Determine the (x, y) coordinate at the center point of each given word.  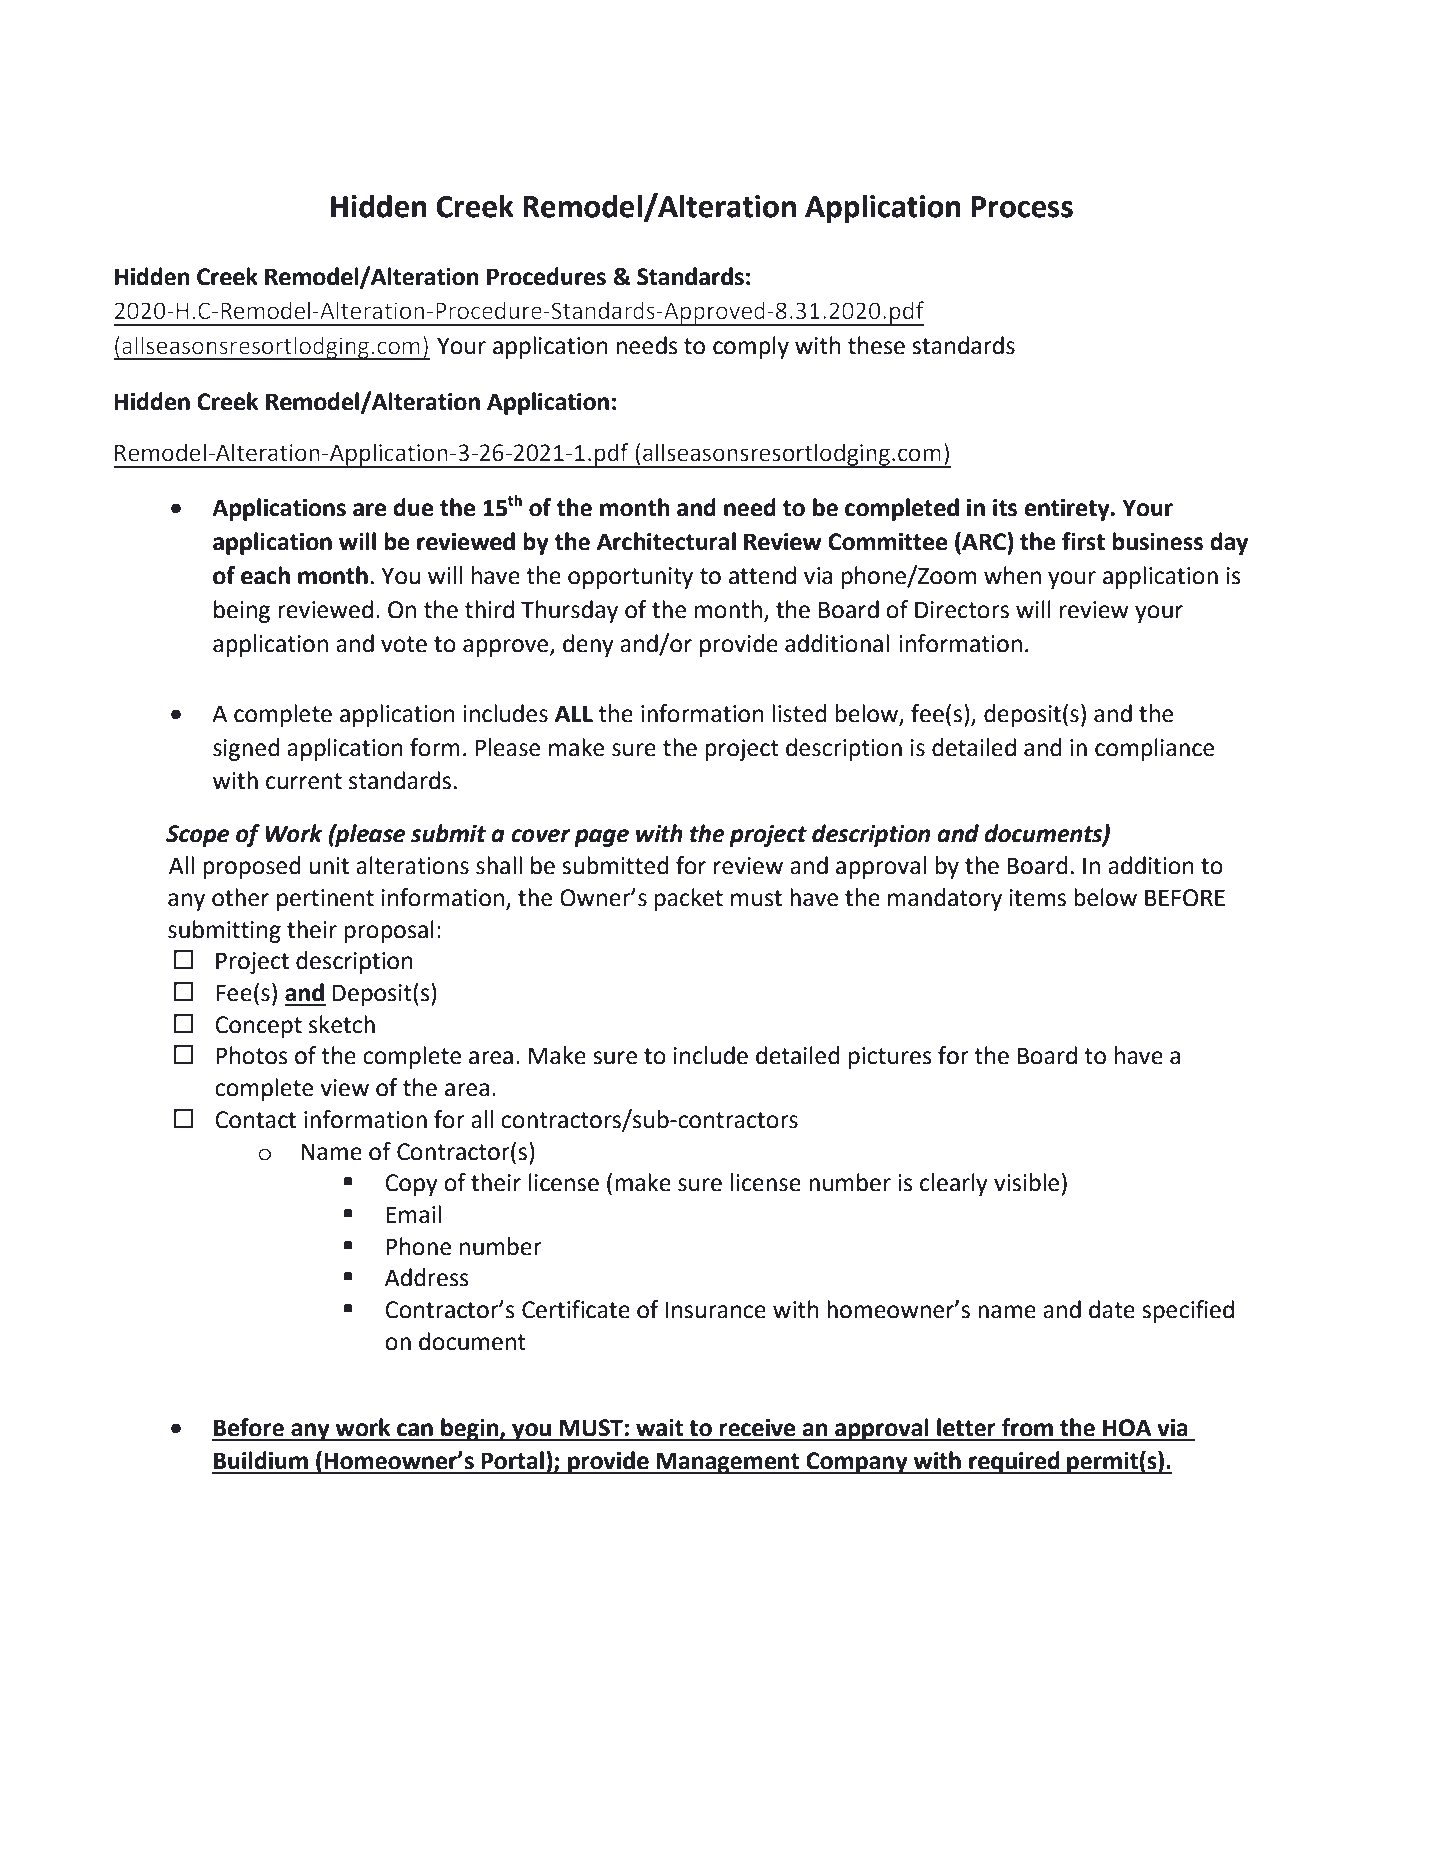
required (1014, 1462)
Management (728, 1463)
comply (751, 347)
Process (1022, 207)
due (414, 507)
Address (427, 1277)
